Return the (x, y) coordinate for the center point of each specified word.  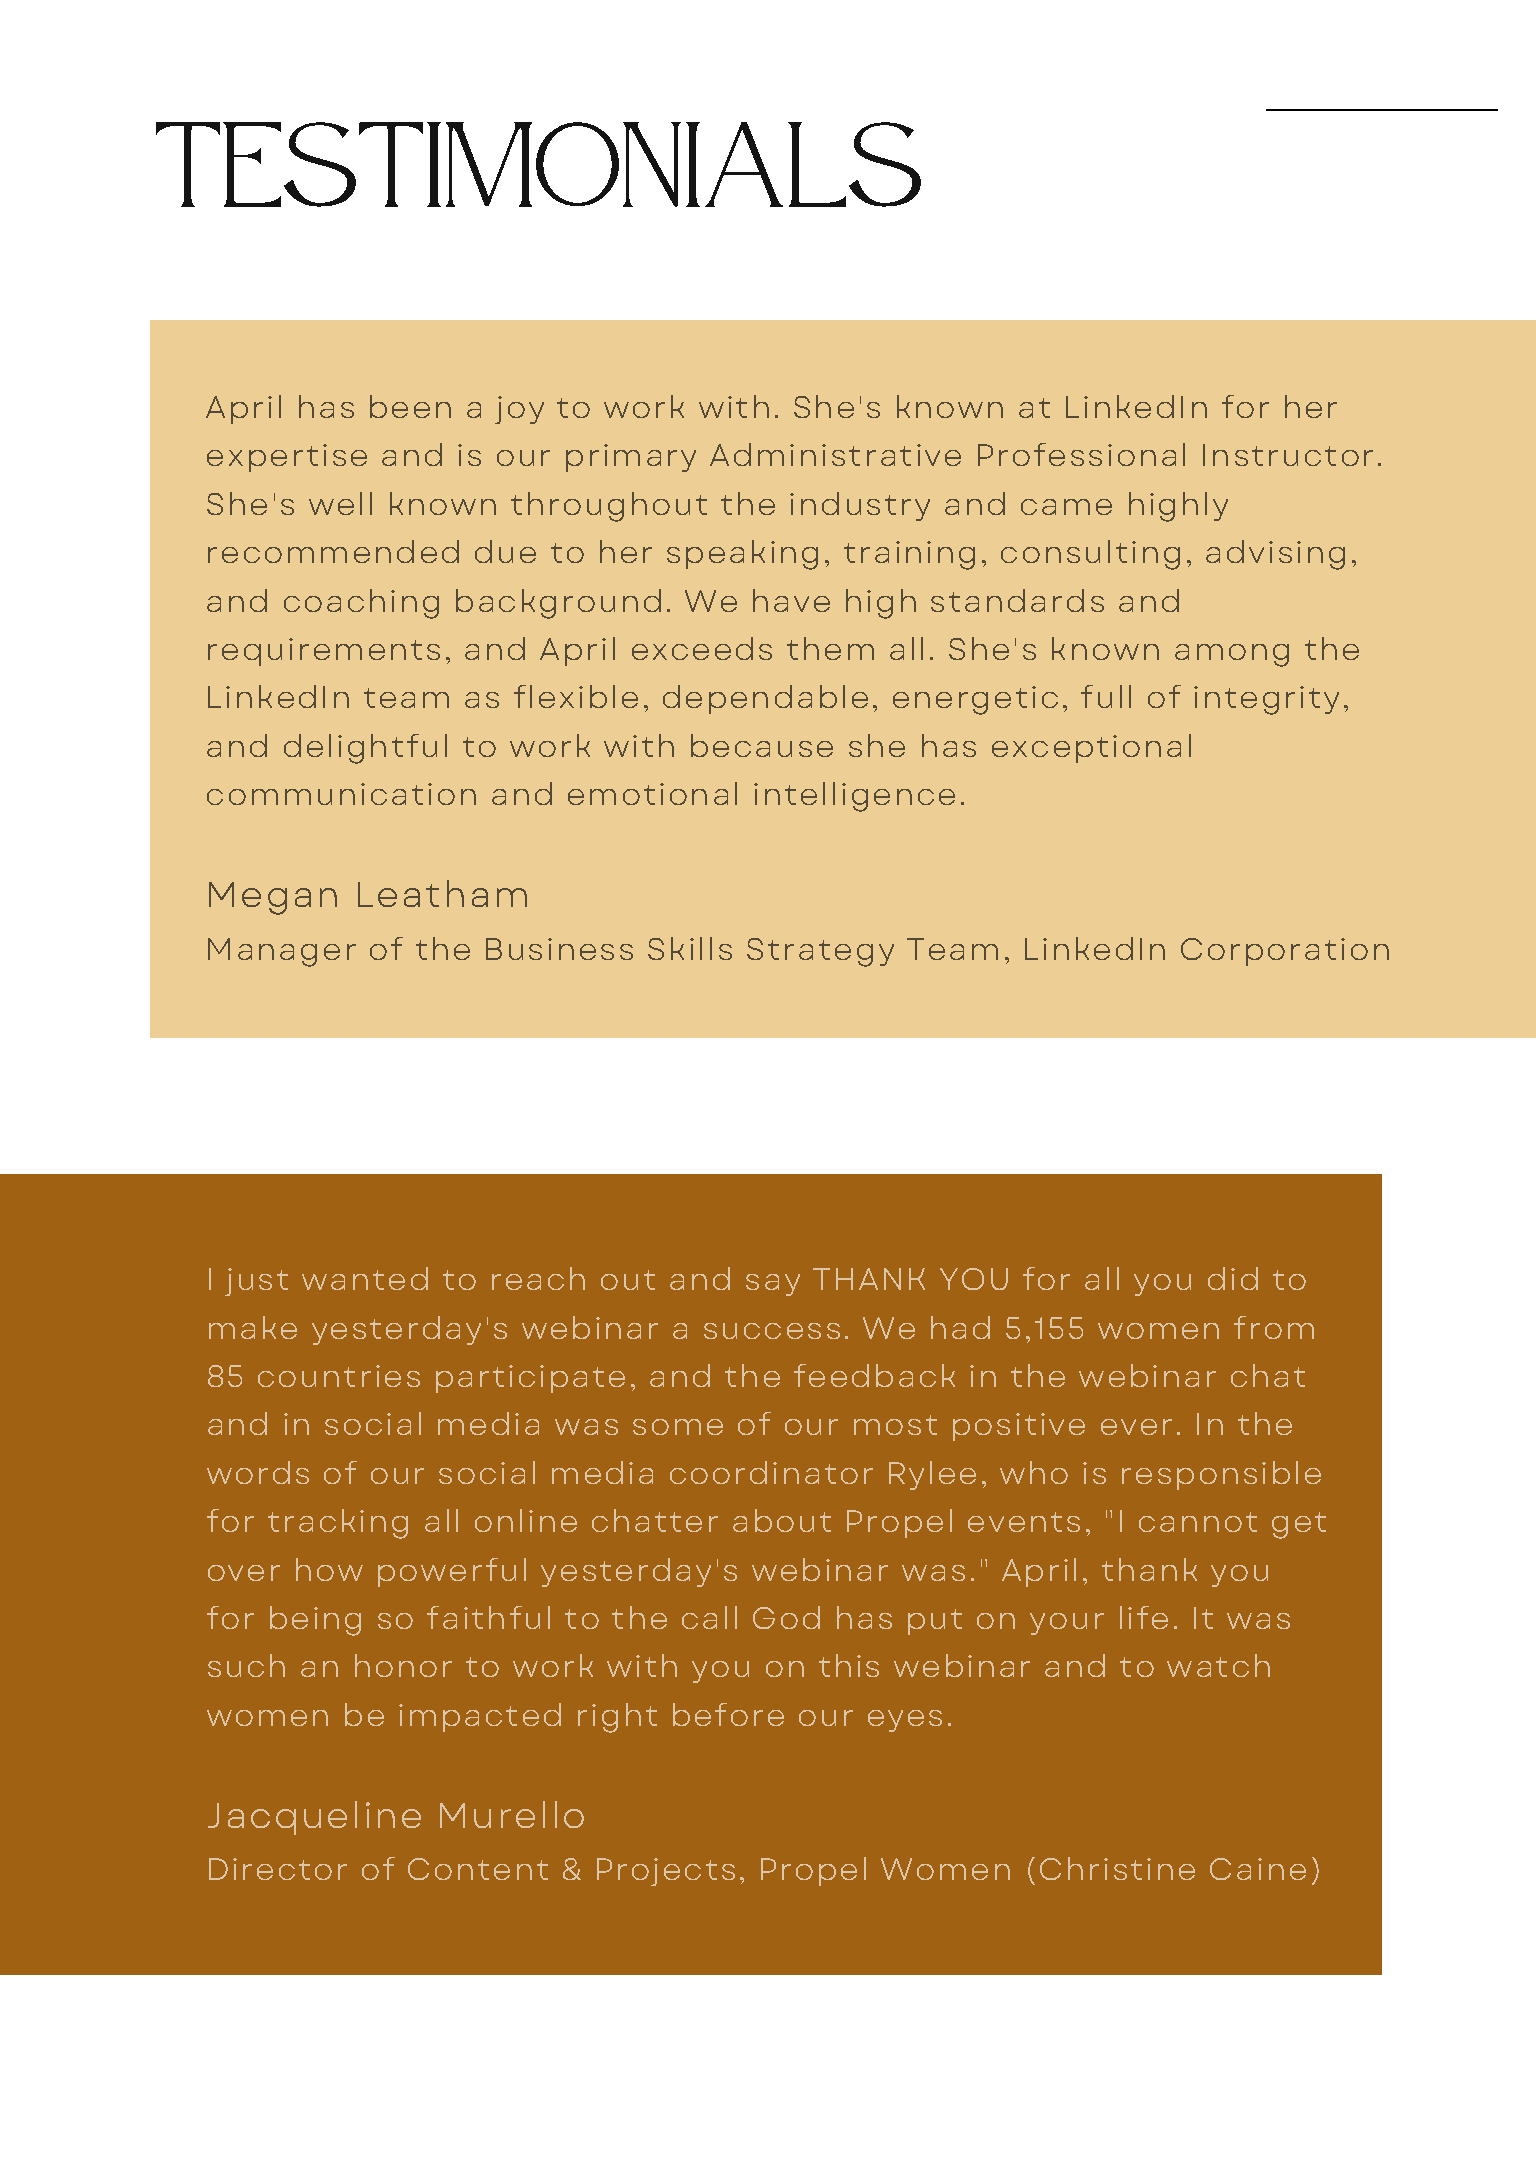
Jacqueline (314, 1818)
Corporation (1285, 952)
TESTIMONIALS (538, 164)
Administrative (835, 454)
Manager (282, 952)
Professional (1081, 454)
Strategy (820, 952)
